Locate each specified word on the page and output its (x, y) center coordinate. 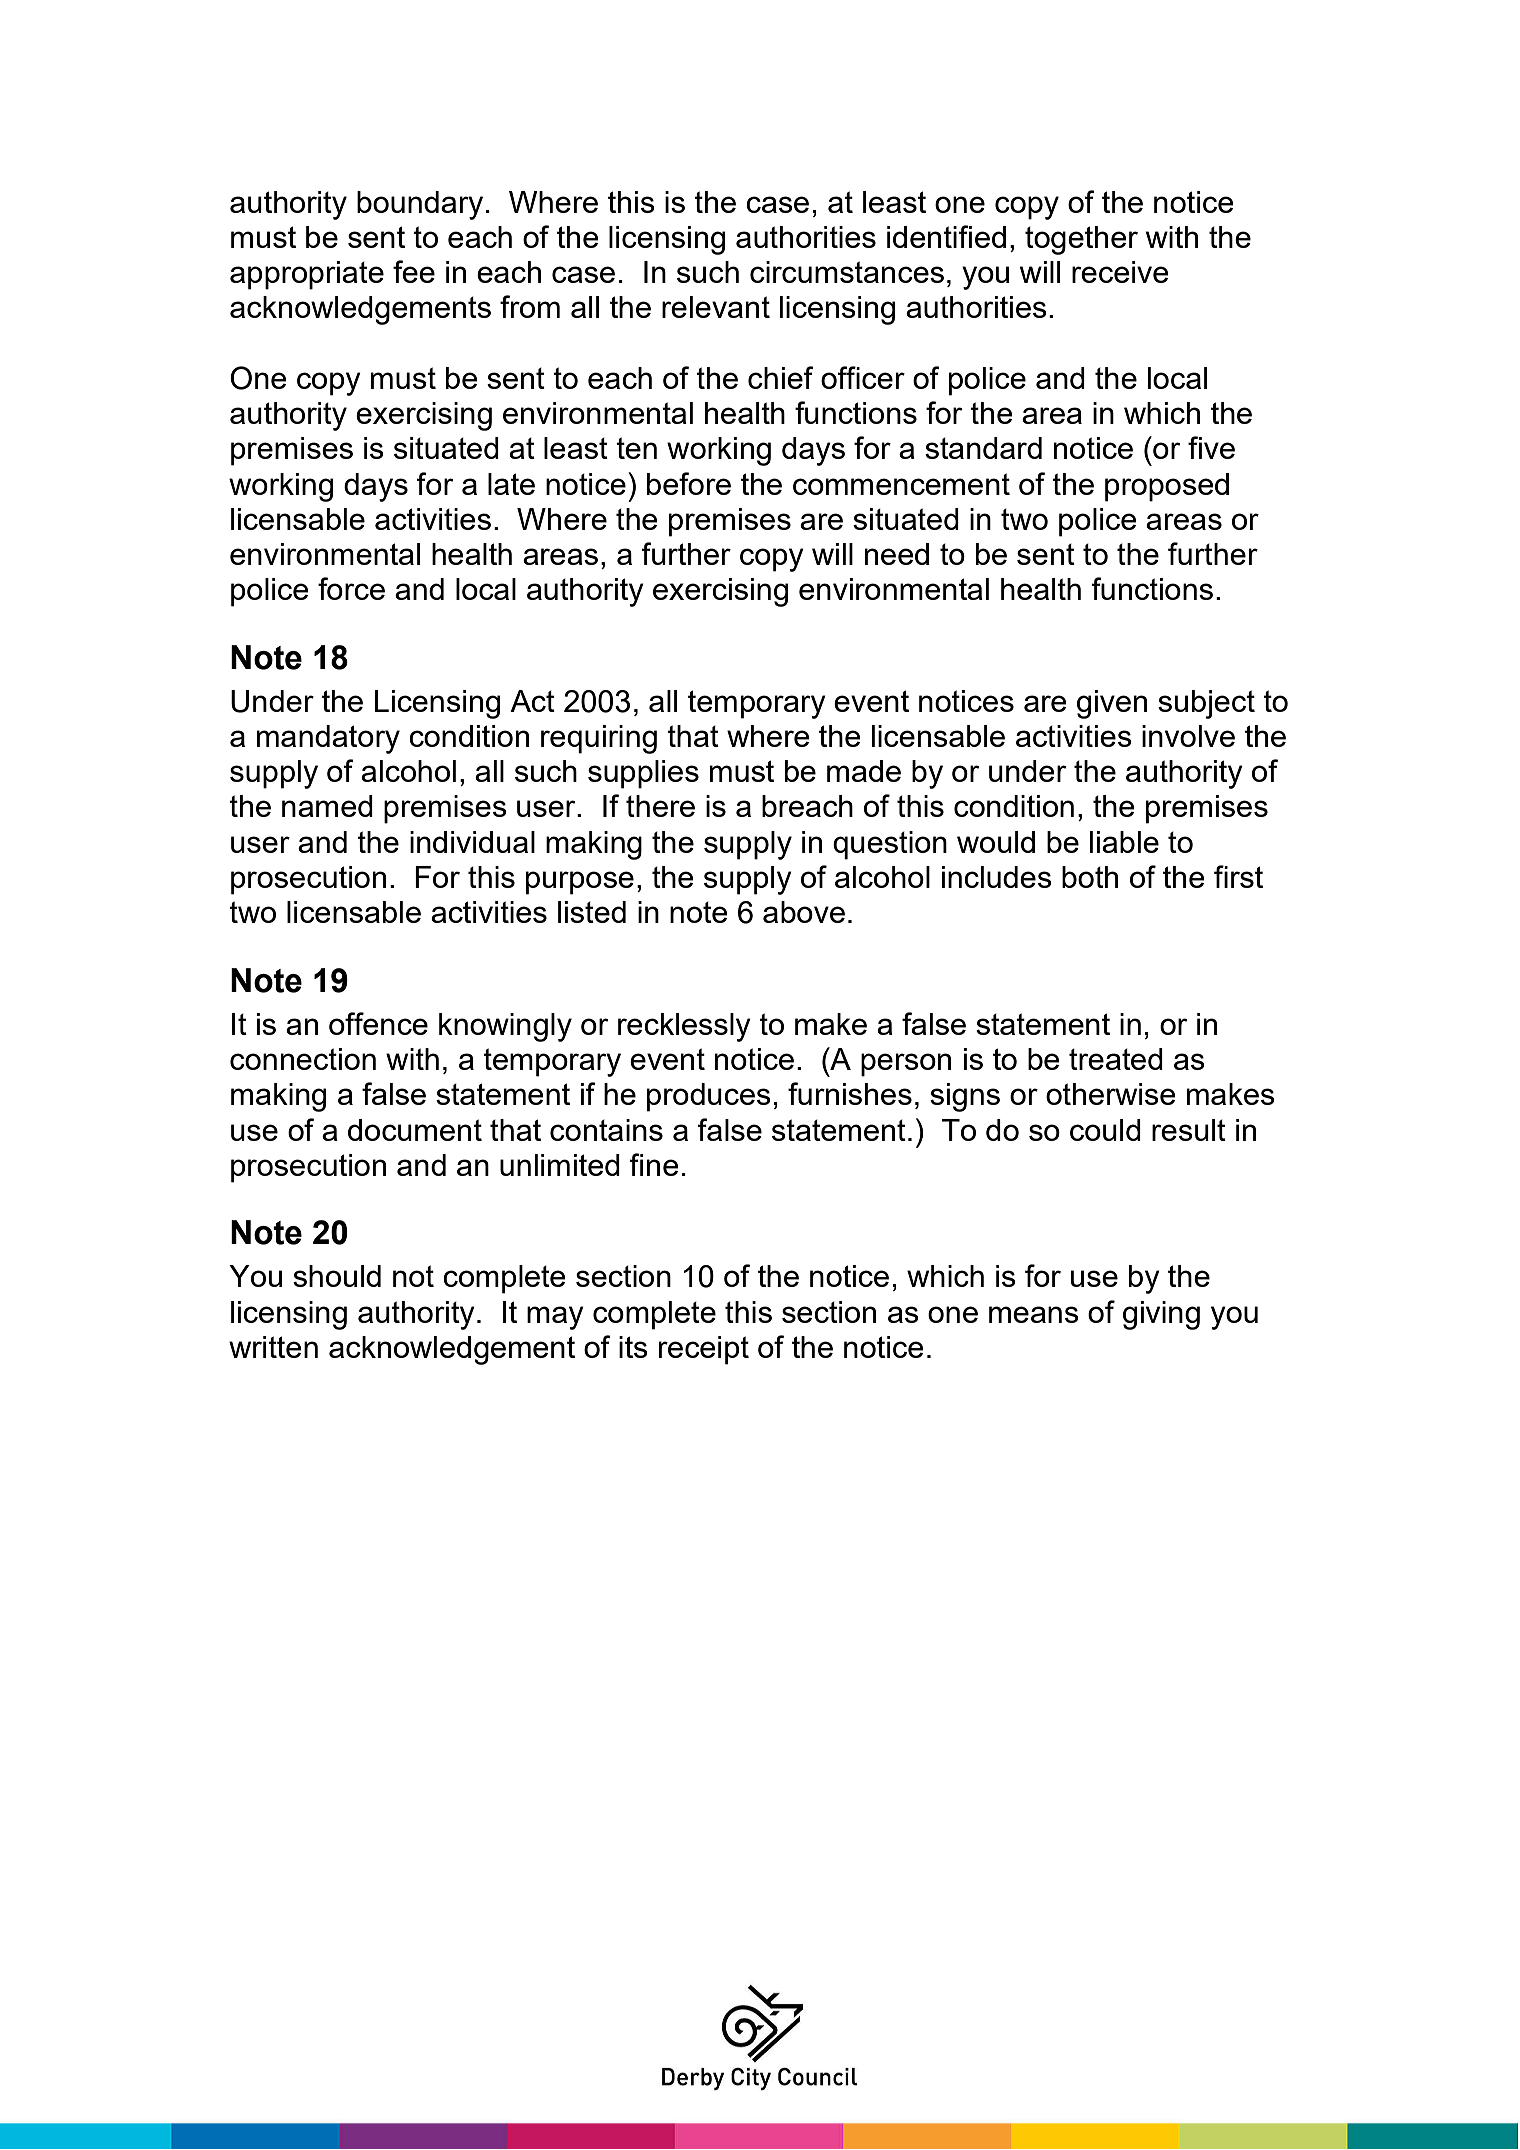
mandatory (328, 739)
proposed (1167, 487)
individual (472, 842)
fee (414, 271)
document (415, 1130)
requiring (599, 739)
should (337, 1276)
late (511, 484)
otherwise (1111, 1094)
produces (709, 1097)
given (1112, 704)
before (689, 483)
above (804, 912)
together (1081, 240)
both (1090, 877)
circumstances (847, 272)
